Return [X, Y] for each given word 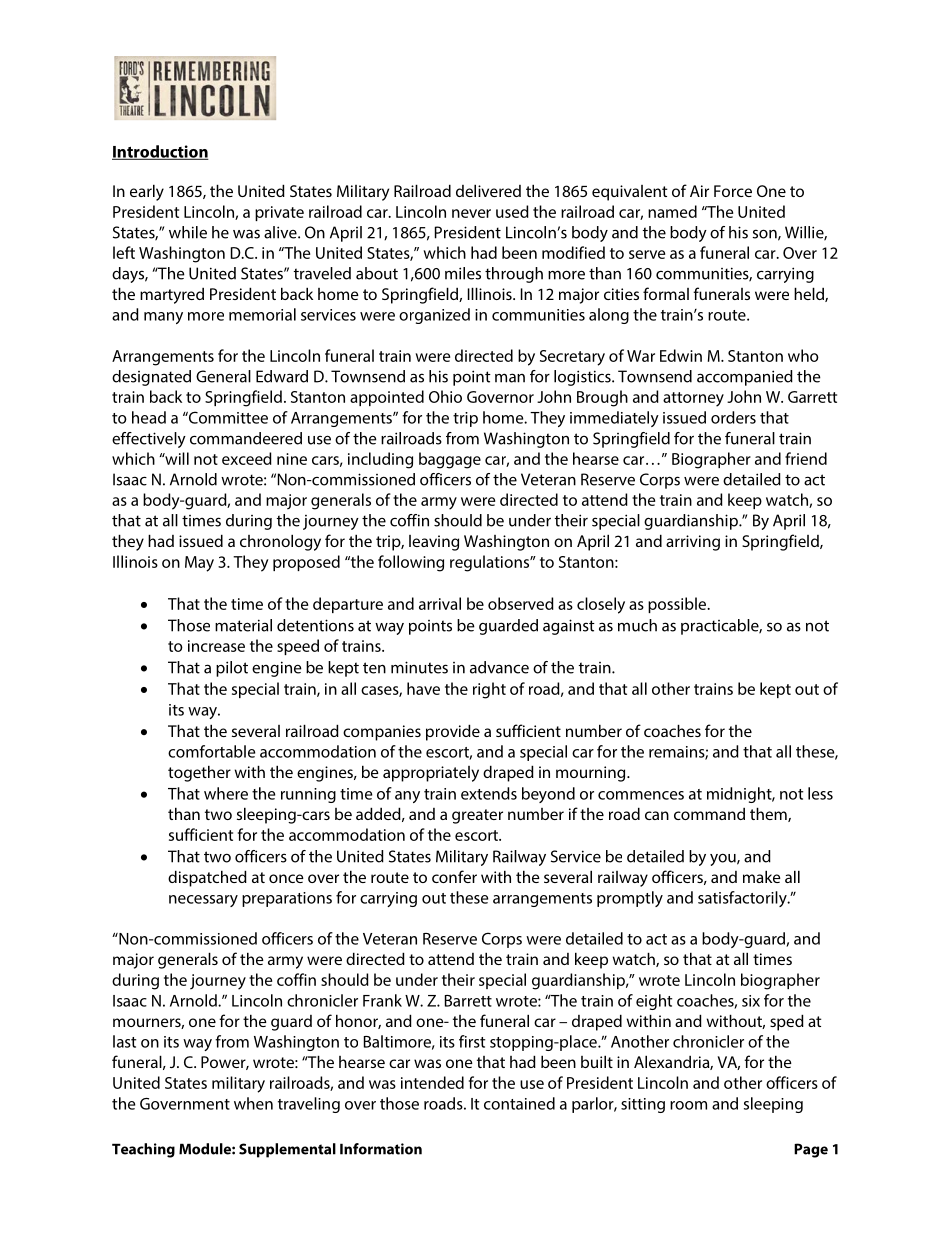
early [147, 192]
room [688, 1105]
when [253, 1103]
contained [519, 1103]
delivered [488, 190]
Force [733, 191]
